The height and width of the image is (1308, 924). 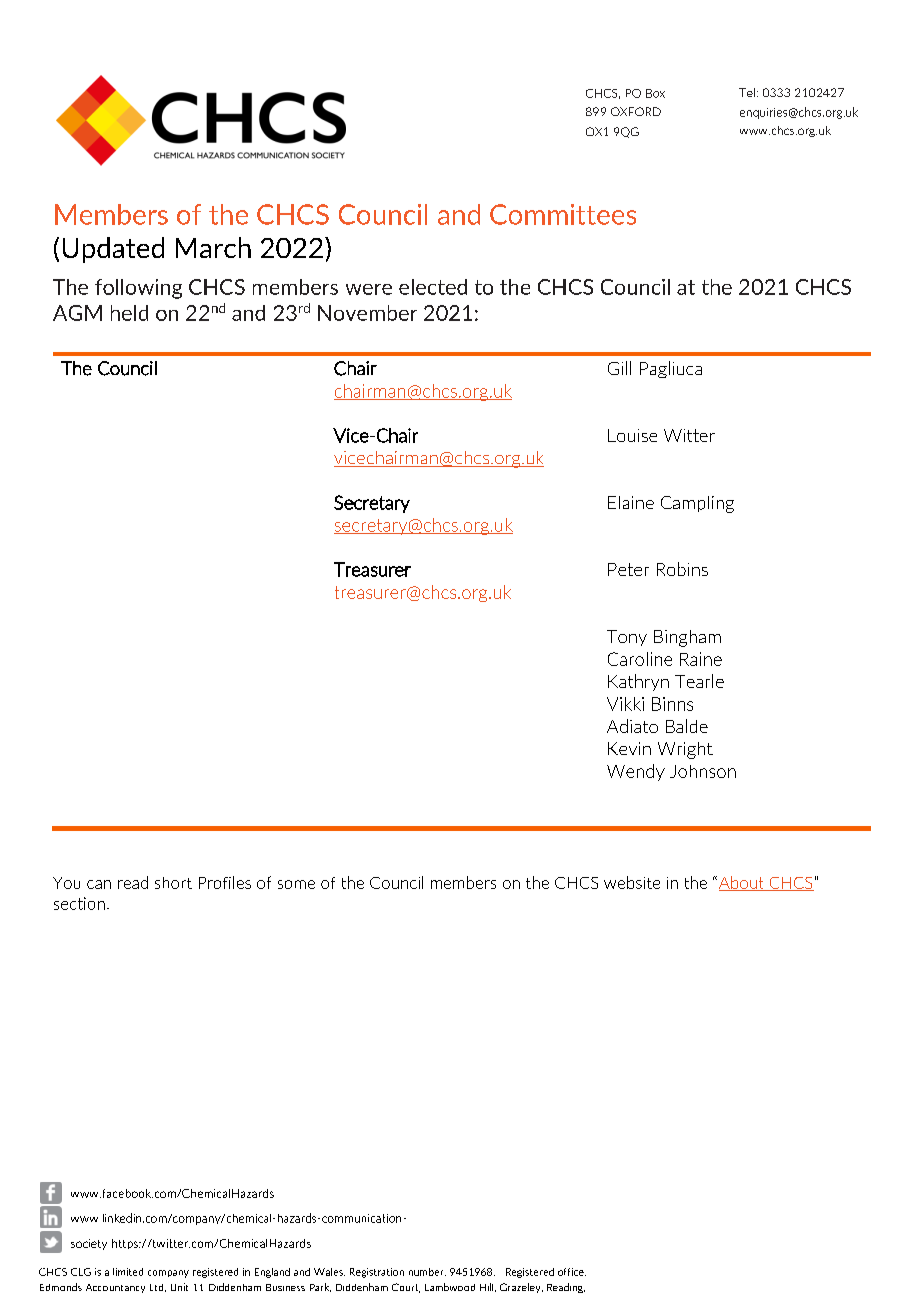 What do you see at coordinates (672, 704) in the image?
I see `Binns` at bounding box center [672, 704].
